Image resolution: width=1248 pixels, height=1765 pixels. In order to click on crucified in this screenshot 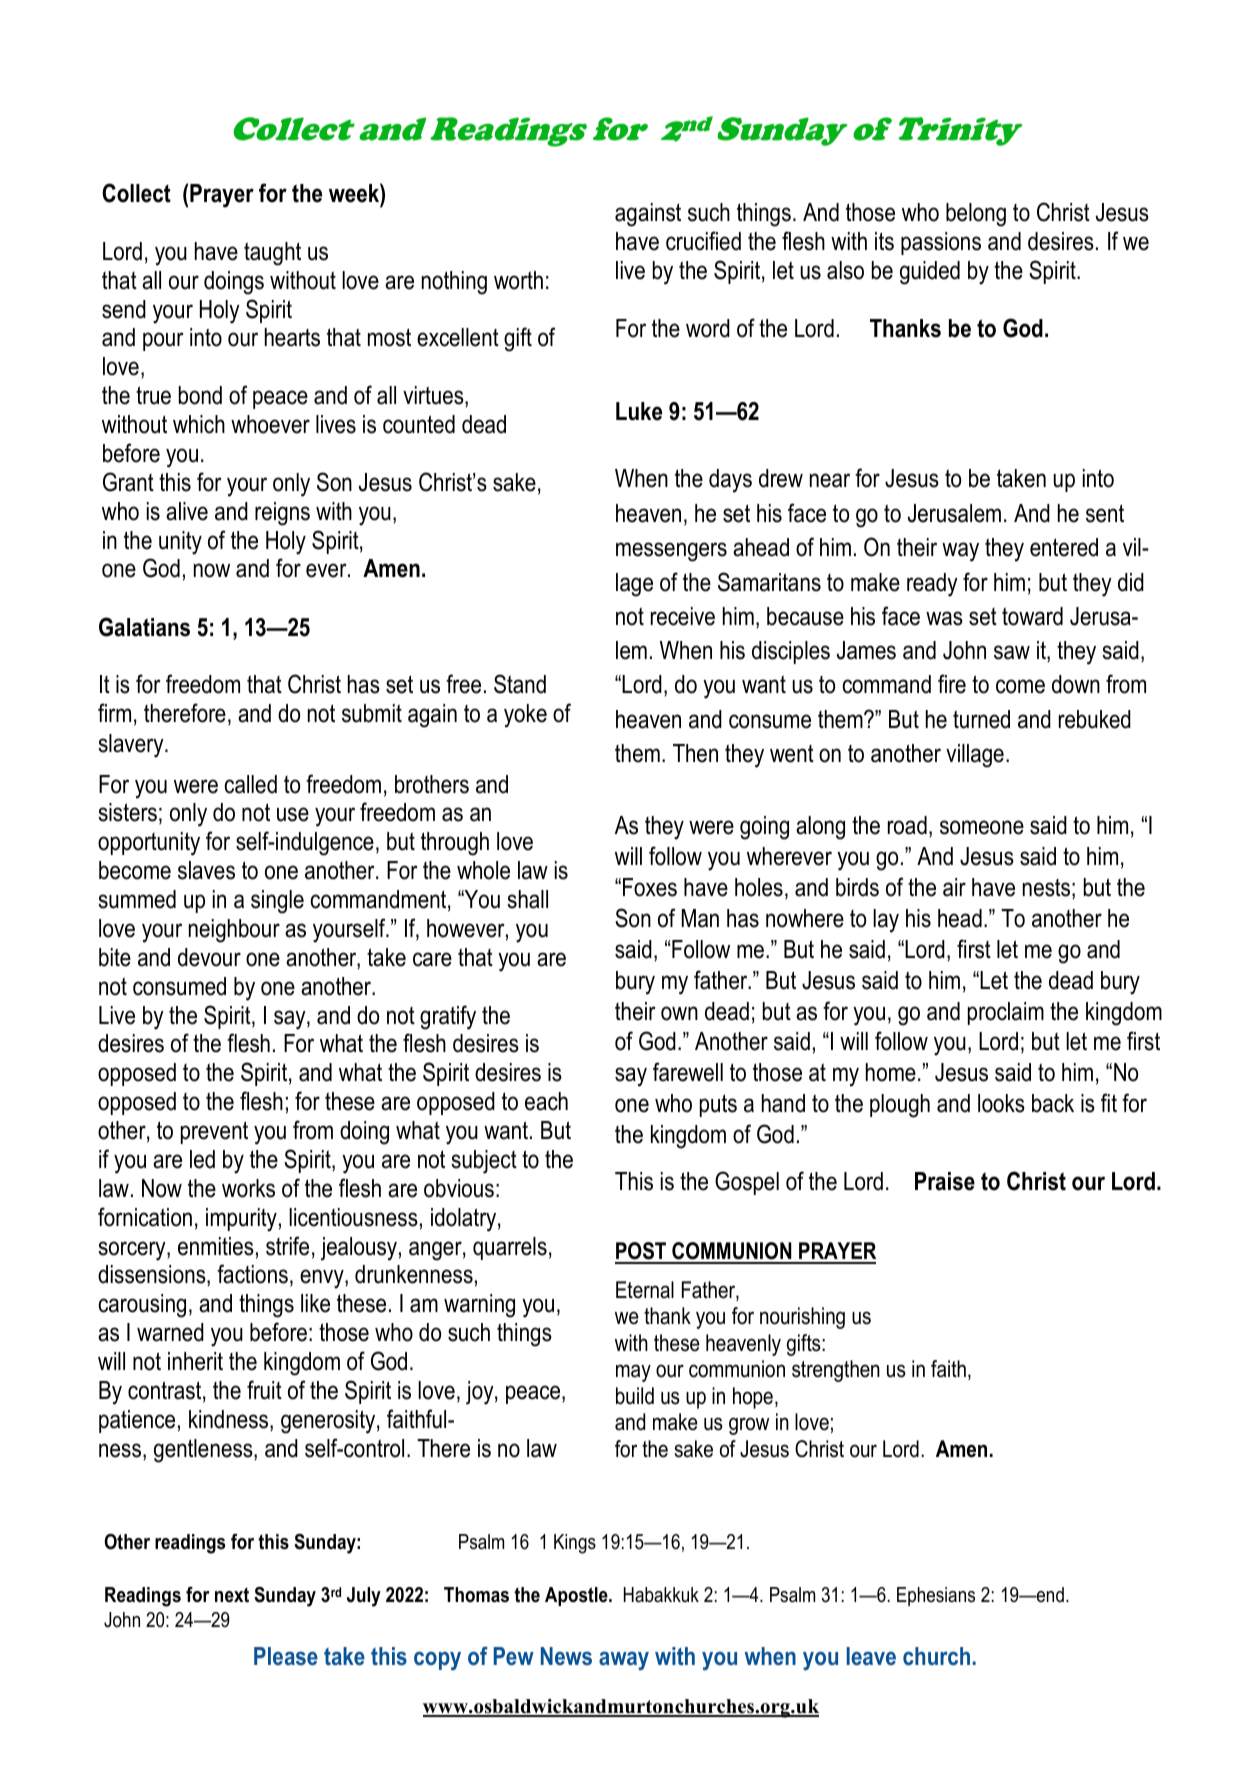, I will do `click(703, 241)`.
